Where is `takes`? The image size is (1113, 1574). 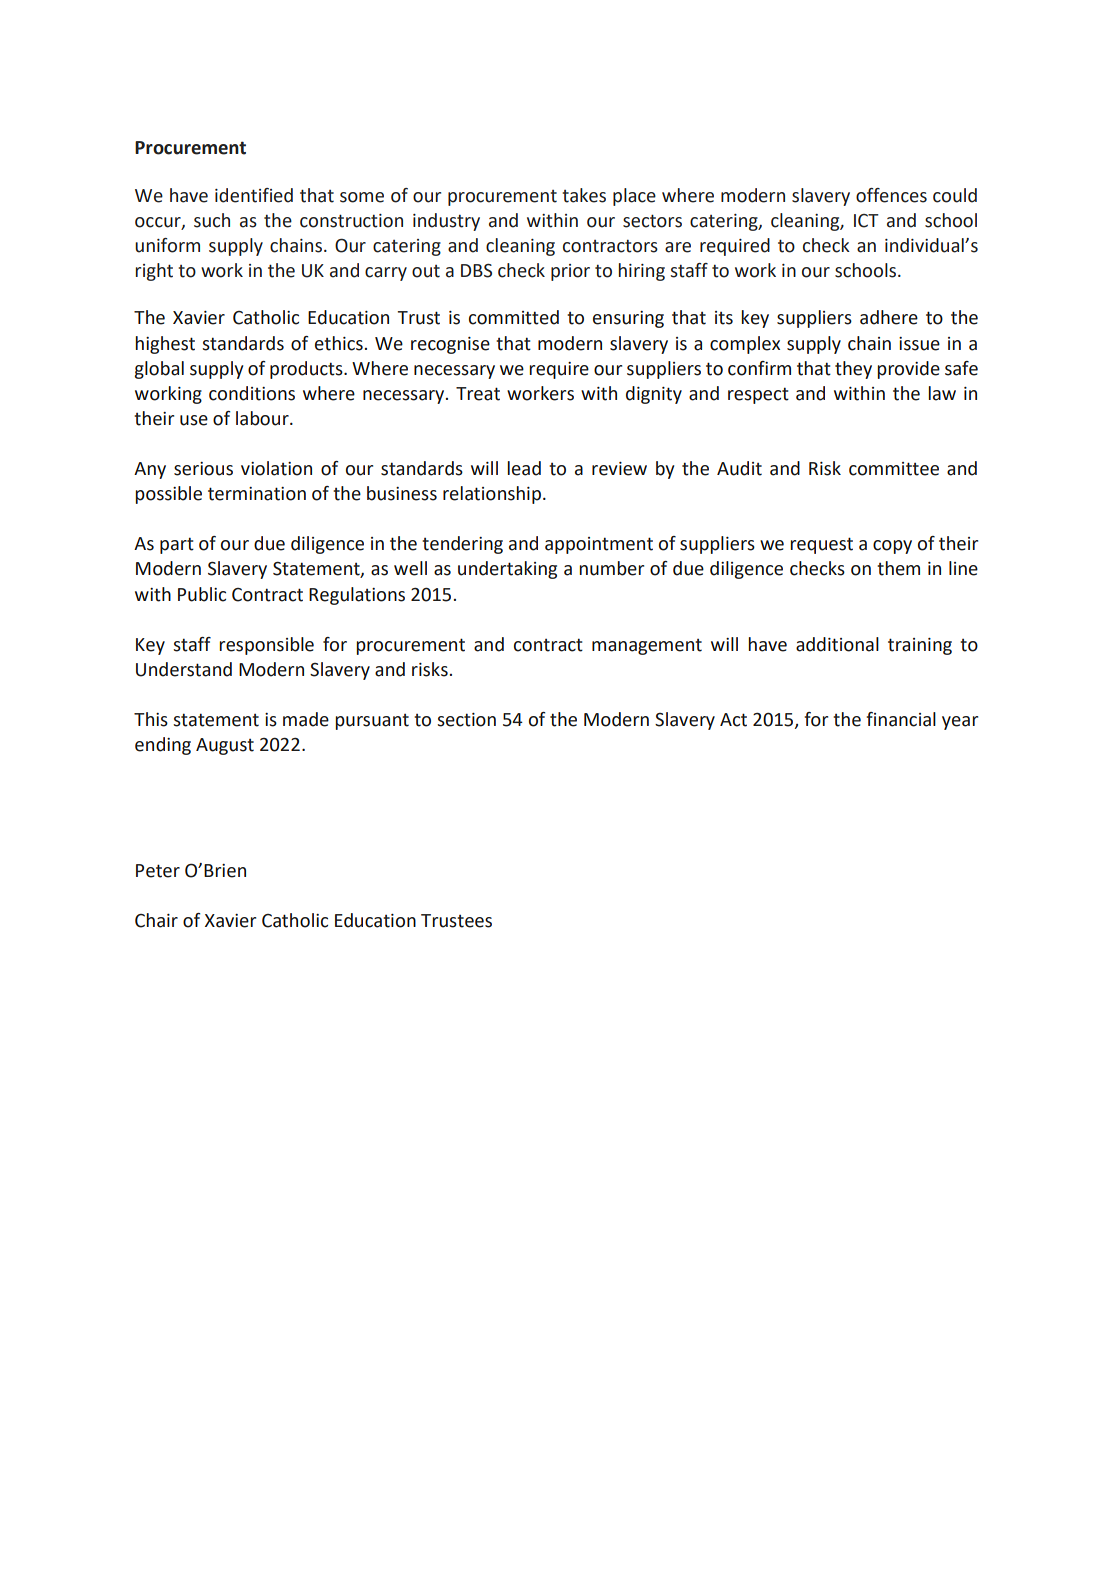 takes is located at coordinates (584, 195).
